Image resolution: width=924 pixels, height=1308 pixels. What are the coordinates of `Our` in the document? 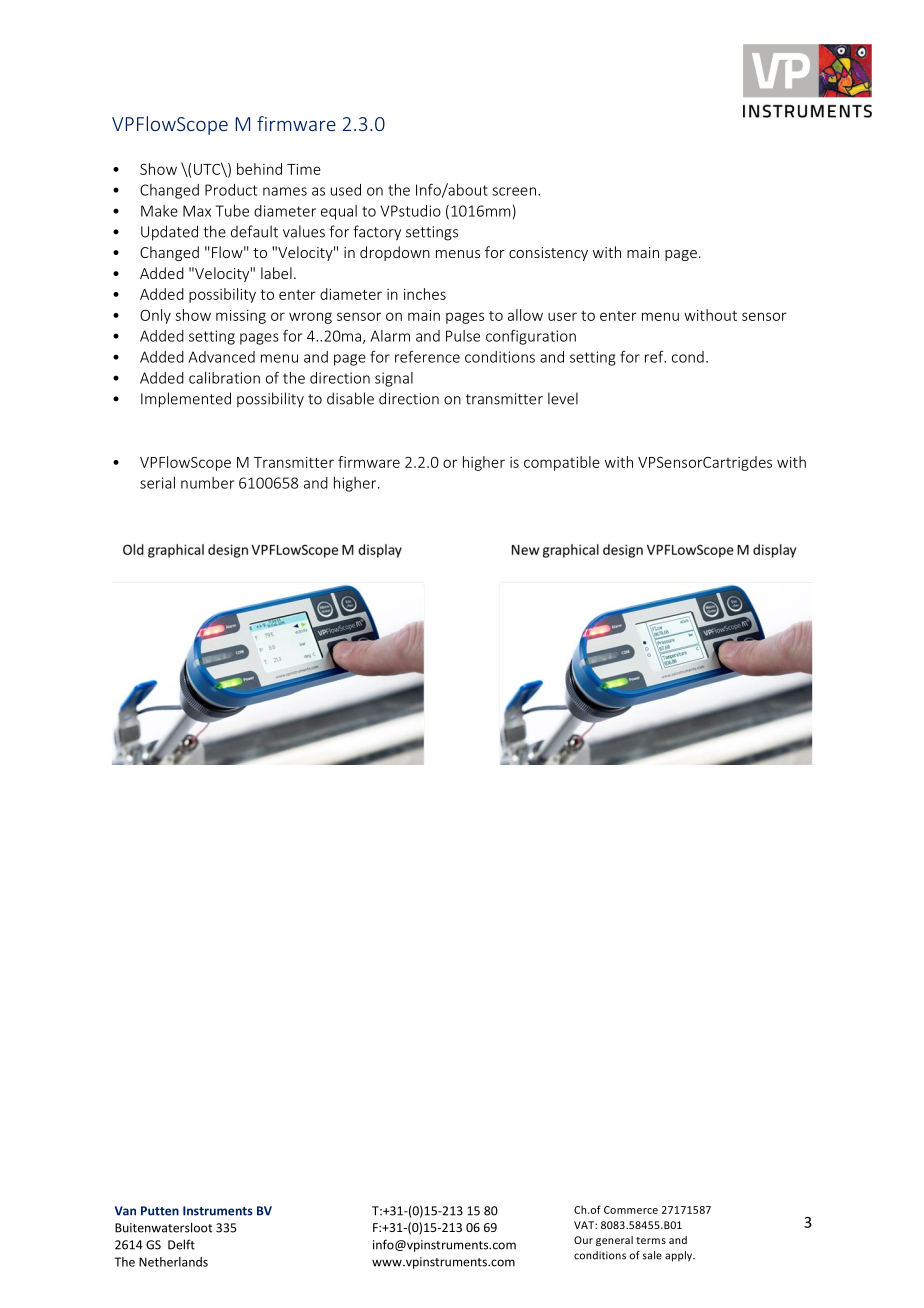 It's located at (583, 1240).
